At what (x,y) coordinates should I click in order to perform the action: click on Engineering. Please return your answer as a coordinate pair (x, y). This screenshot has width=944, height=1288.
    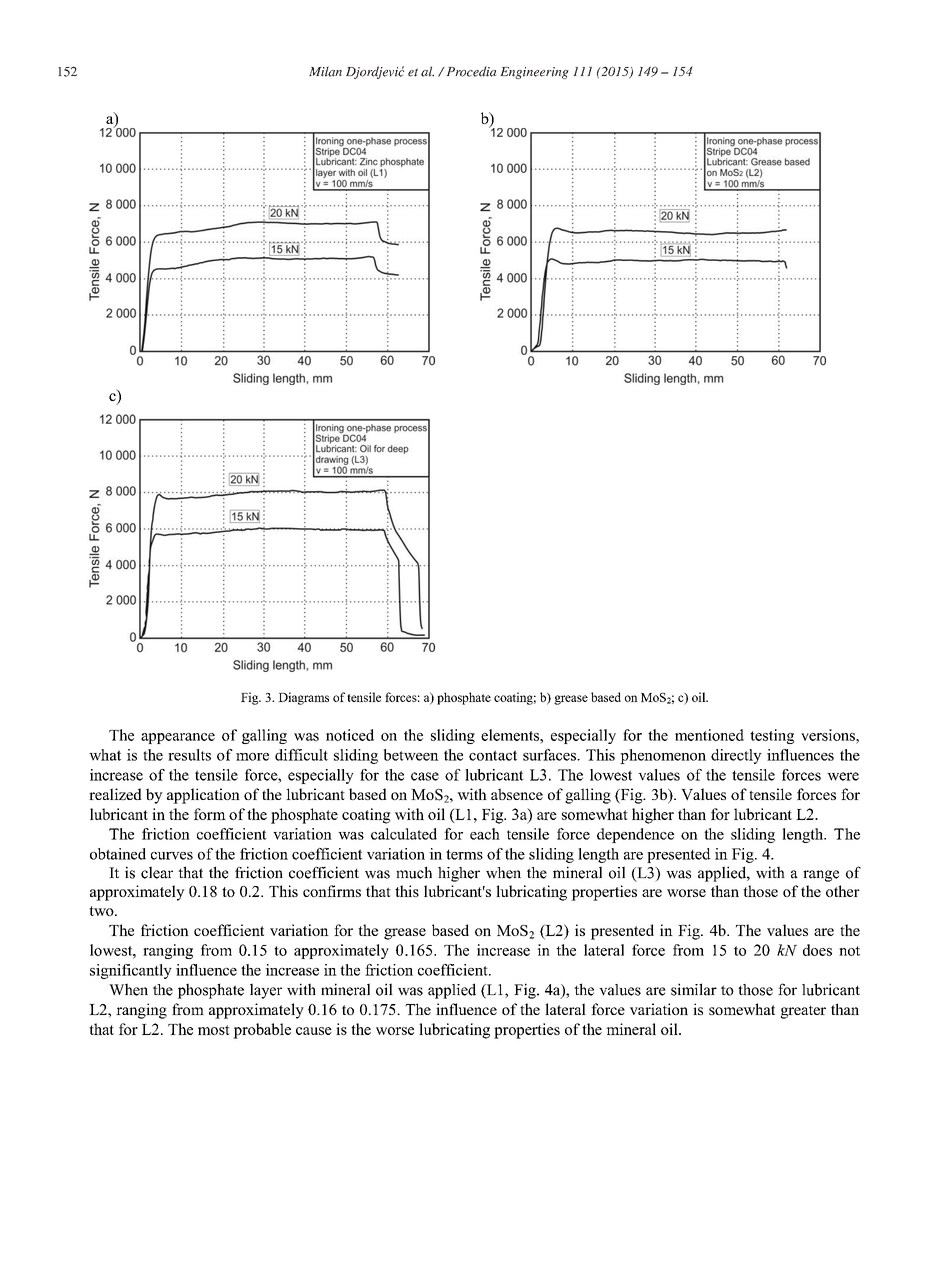
    Looking at the image, I should click on (534, 73).
